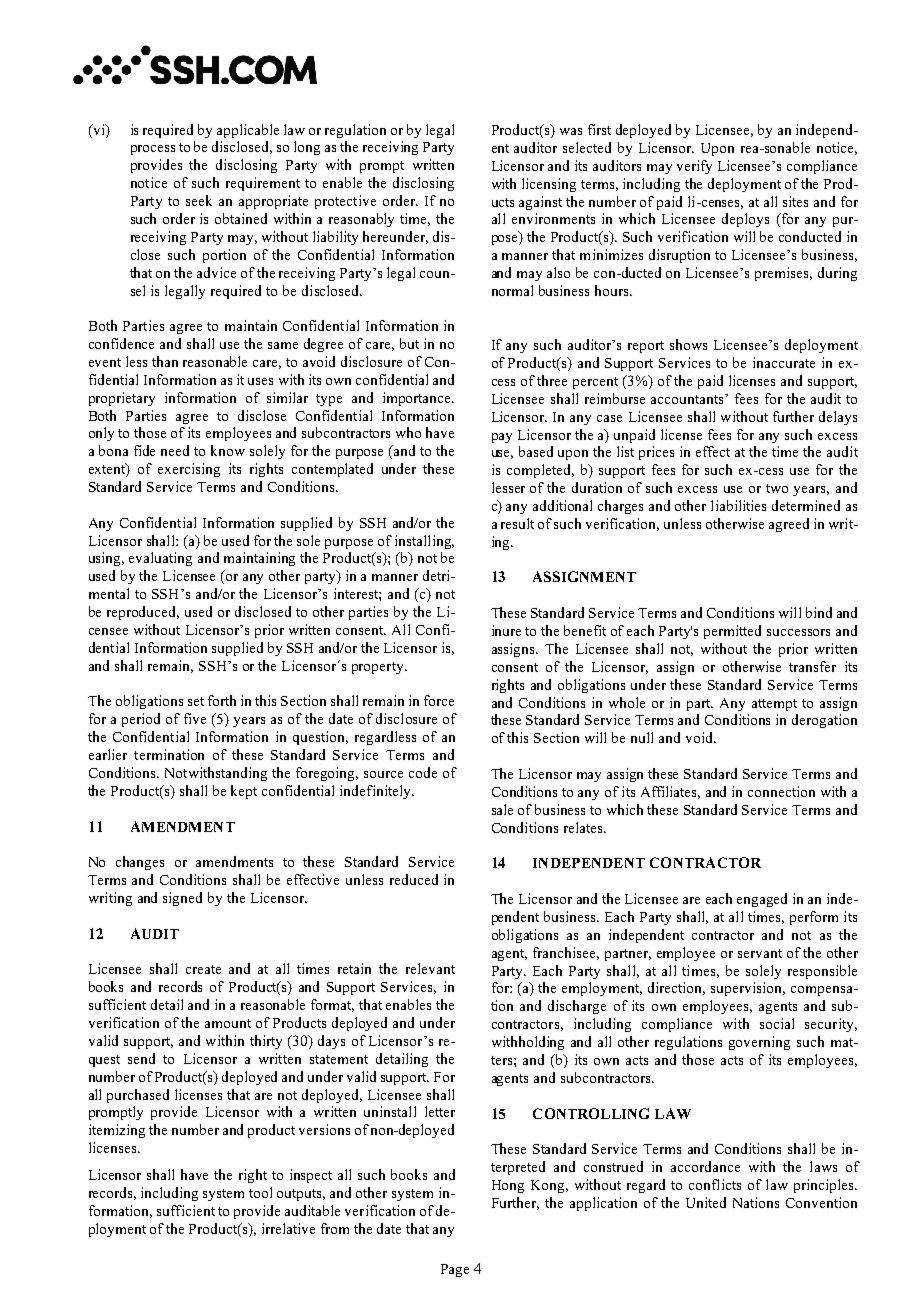 The width and height of the document is (924, 1308). Describe the element at coordinates (549, 185) in the document. I see `licensing` at that location.
